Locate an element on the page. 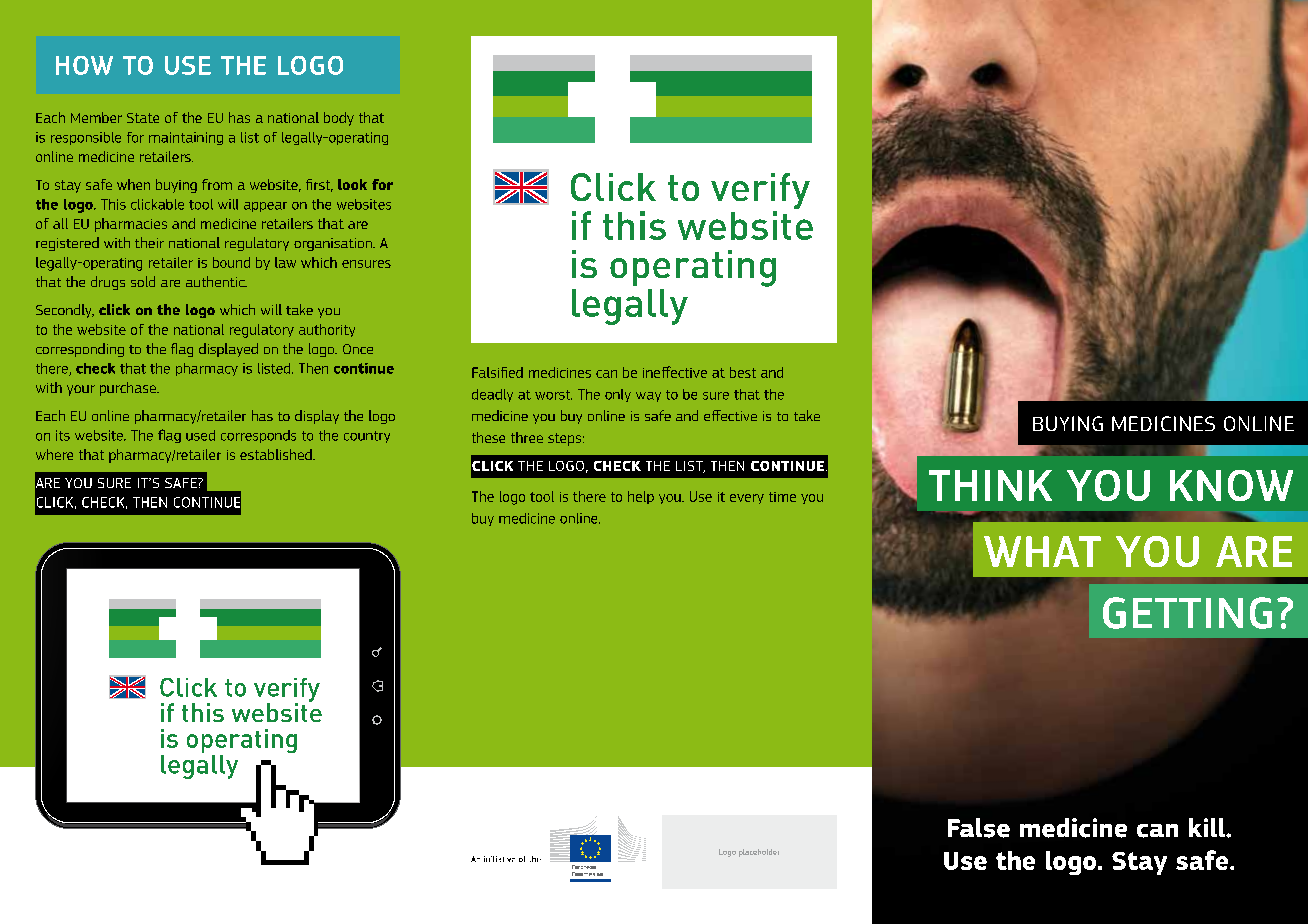 Image resolution: width=1308 pixels, height=924 pixels. established is located at coordinates (277, 454).
